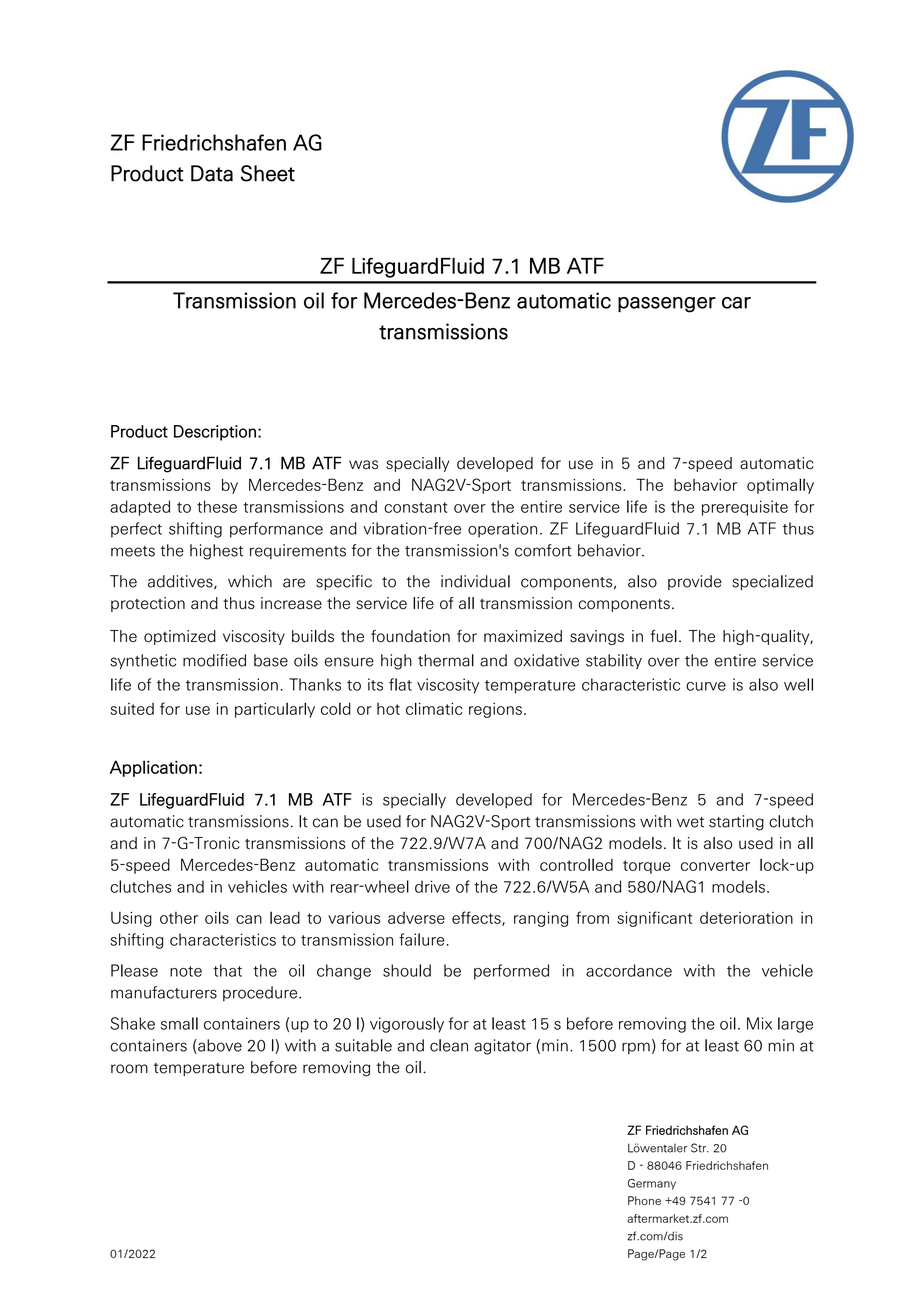 Image resolution: width=924 pixels, height=1308 pixels. Describe the element at coordinates (212, 173) in the screenshot. I see `Data` at that location.
